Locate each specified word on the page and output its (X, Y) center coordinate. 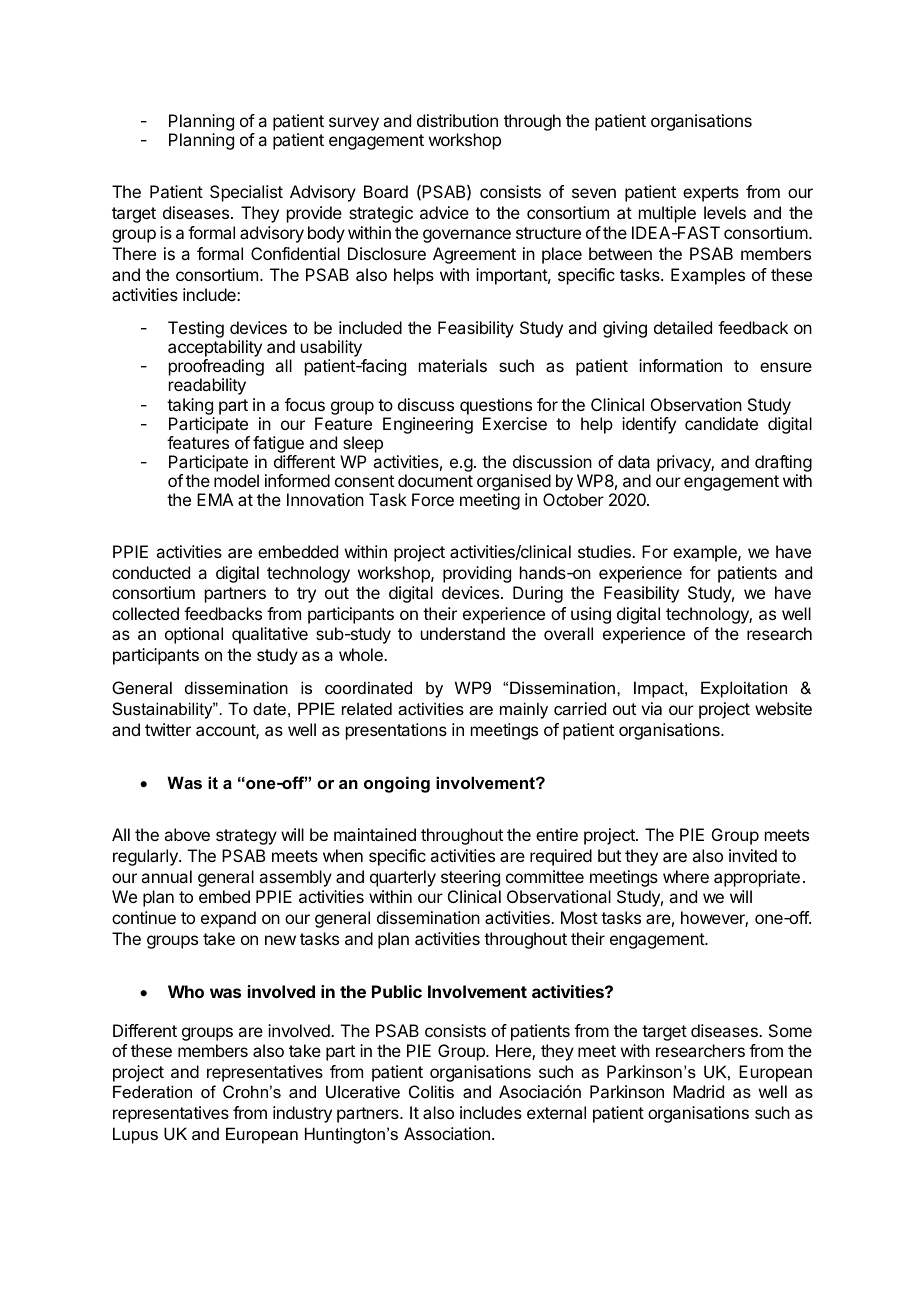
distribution (457, 120)
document (435, 480)
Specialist (246, 193)
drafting (783, 465)
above (187, 834)
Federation (152, 1091)
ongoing (397, 784)
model (236, 480)
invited (753, 855)
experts (711, 194)
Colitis (431, 1091)
